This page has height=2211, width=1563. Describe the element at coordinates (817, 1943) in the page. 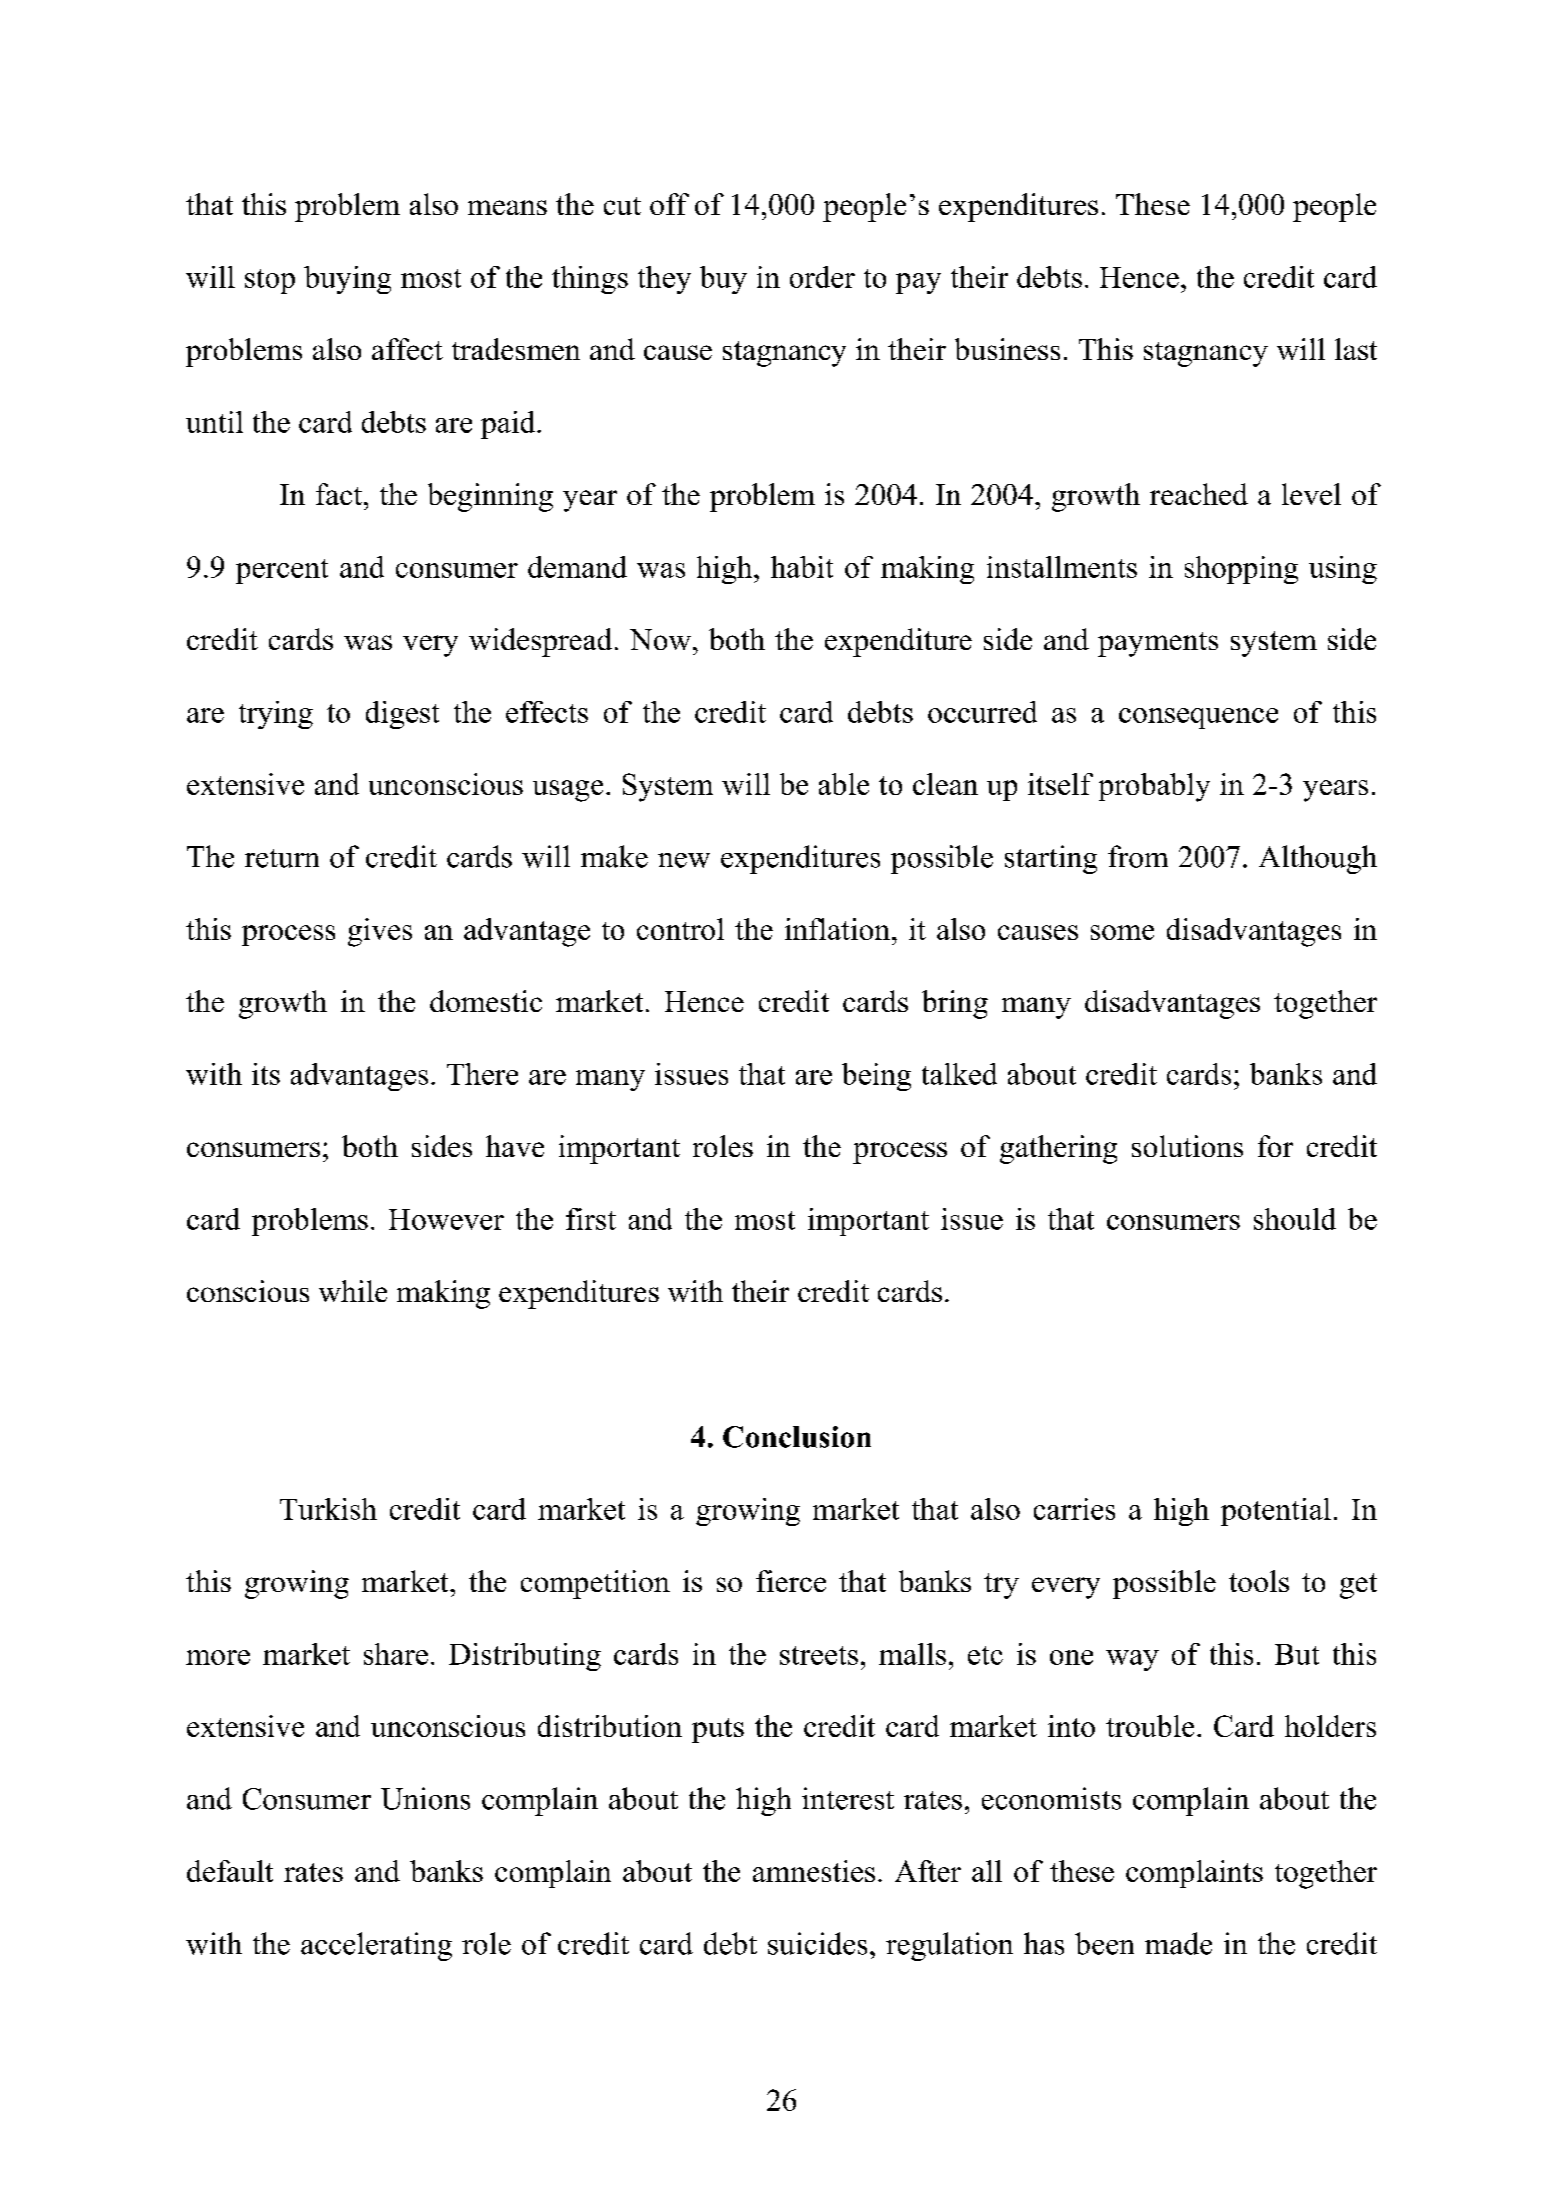

I see `suicides` at that location.
